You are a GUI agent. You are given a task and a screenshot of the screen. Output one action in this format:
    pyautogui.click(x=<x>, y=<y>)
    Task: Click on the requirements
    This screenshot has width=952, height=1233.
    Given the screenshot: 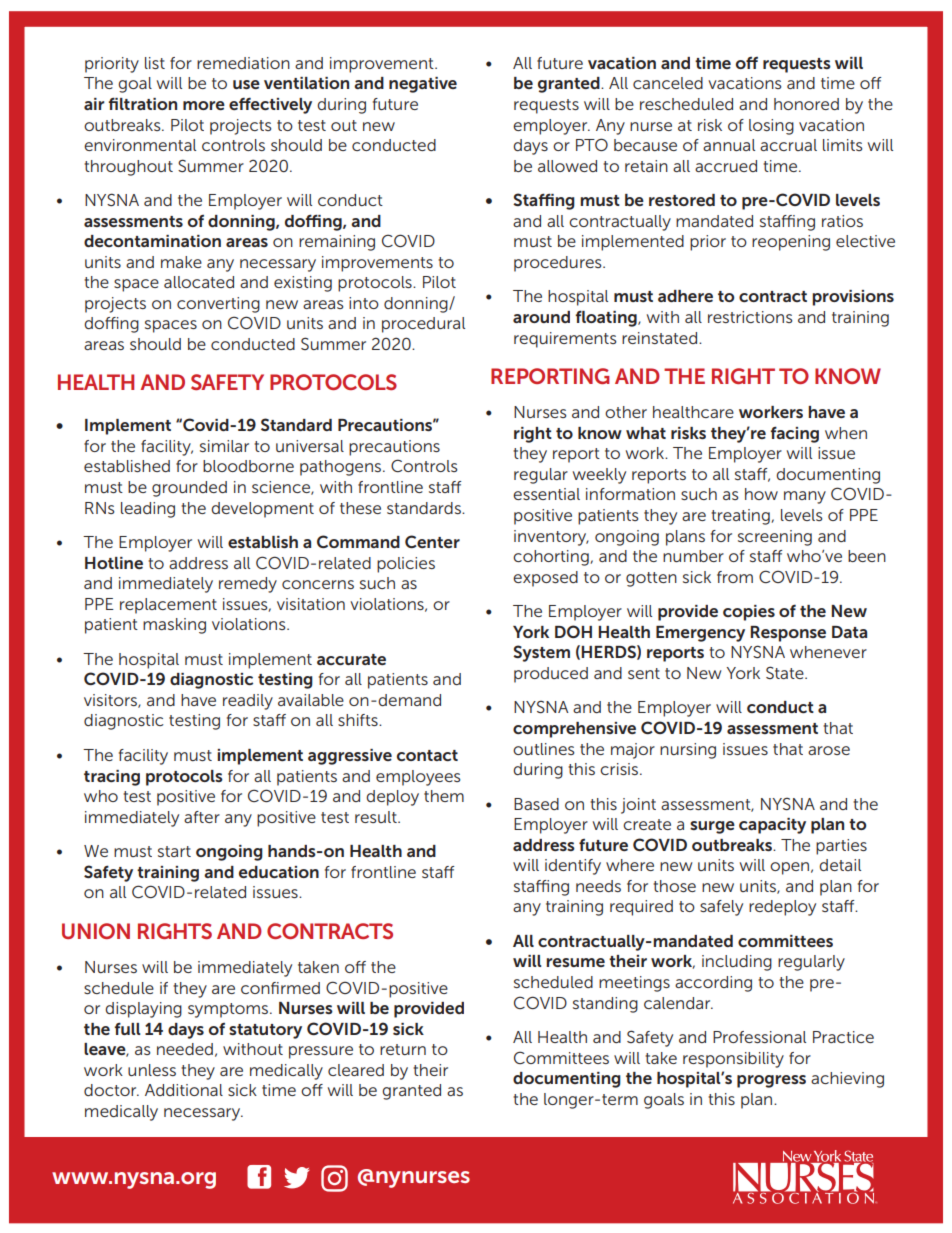 What is the action you would take?
    pyautogui.click(x=565, y=340)
